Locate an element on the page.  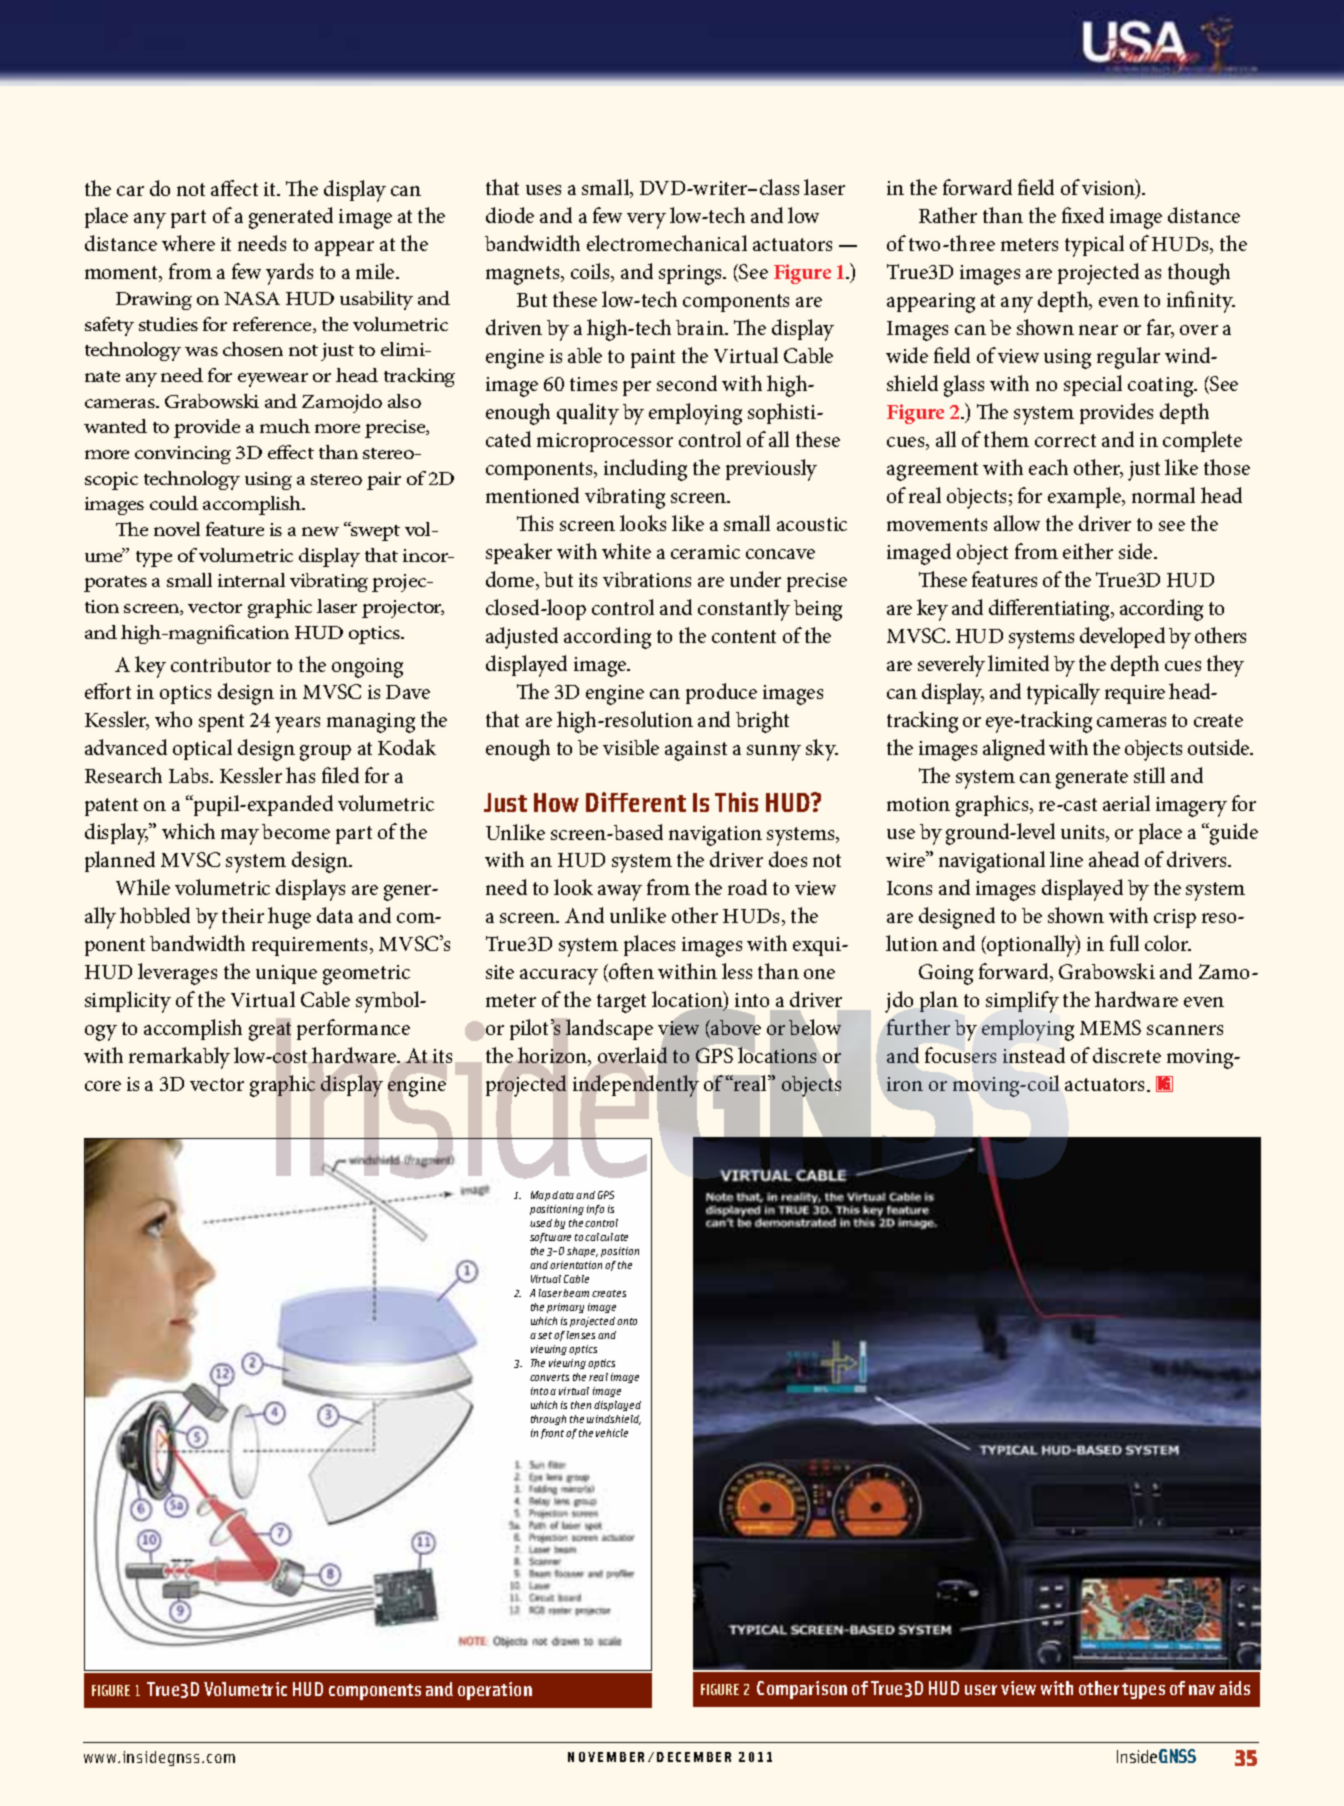
limited is located at coordinates (1018, 663).
